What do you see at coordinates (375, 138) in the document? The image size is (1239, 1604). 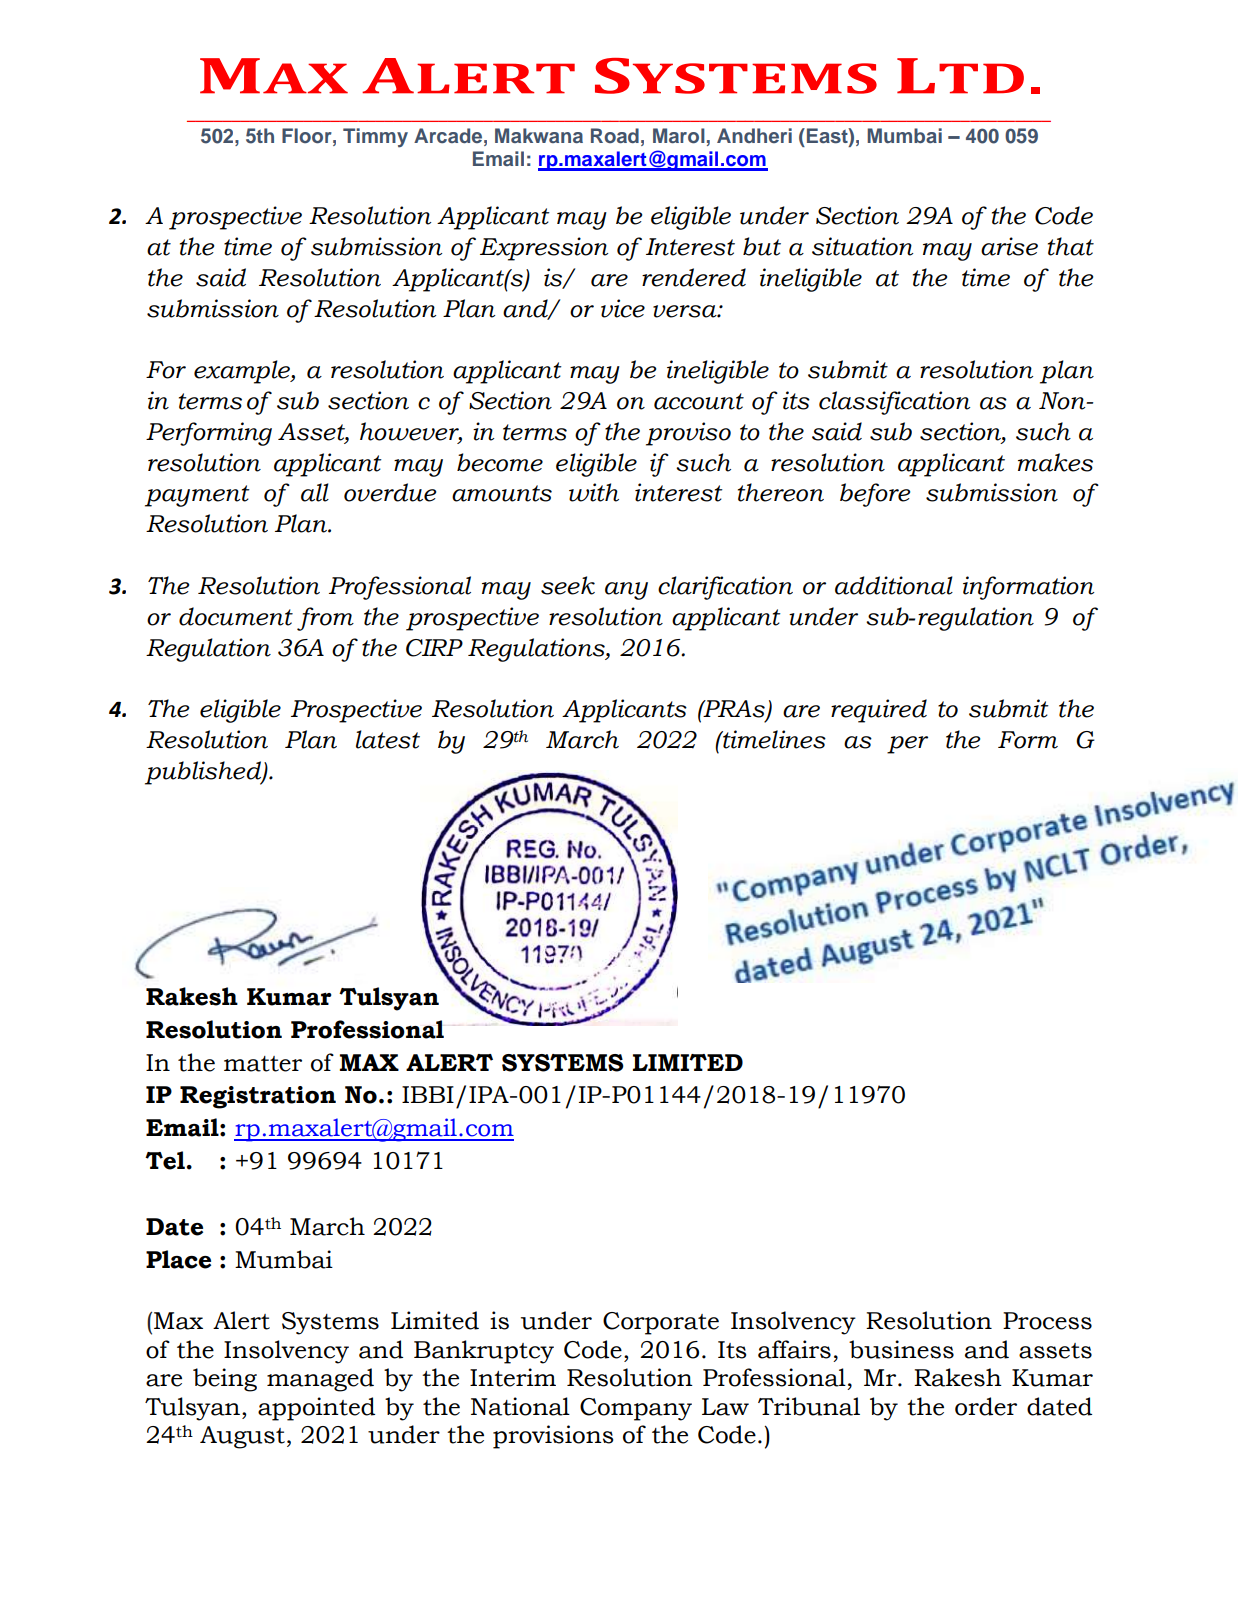 I see `Timmy` at bounding box center [375, 138].
